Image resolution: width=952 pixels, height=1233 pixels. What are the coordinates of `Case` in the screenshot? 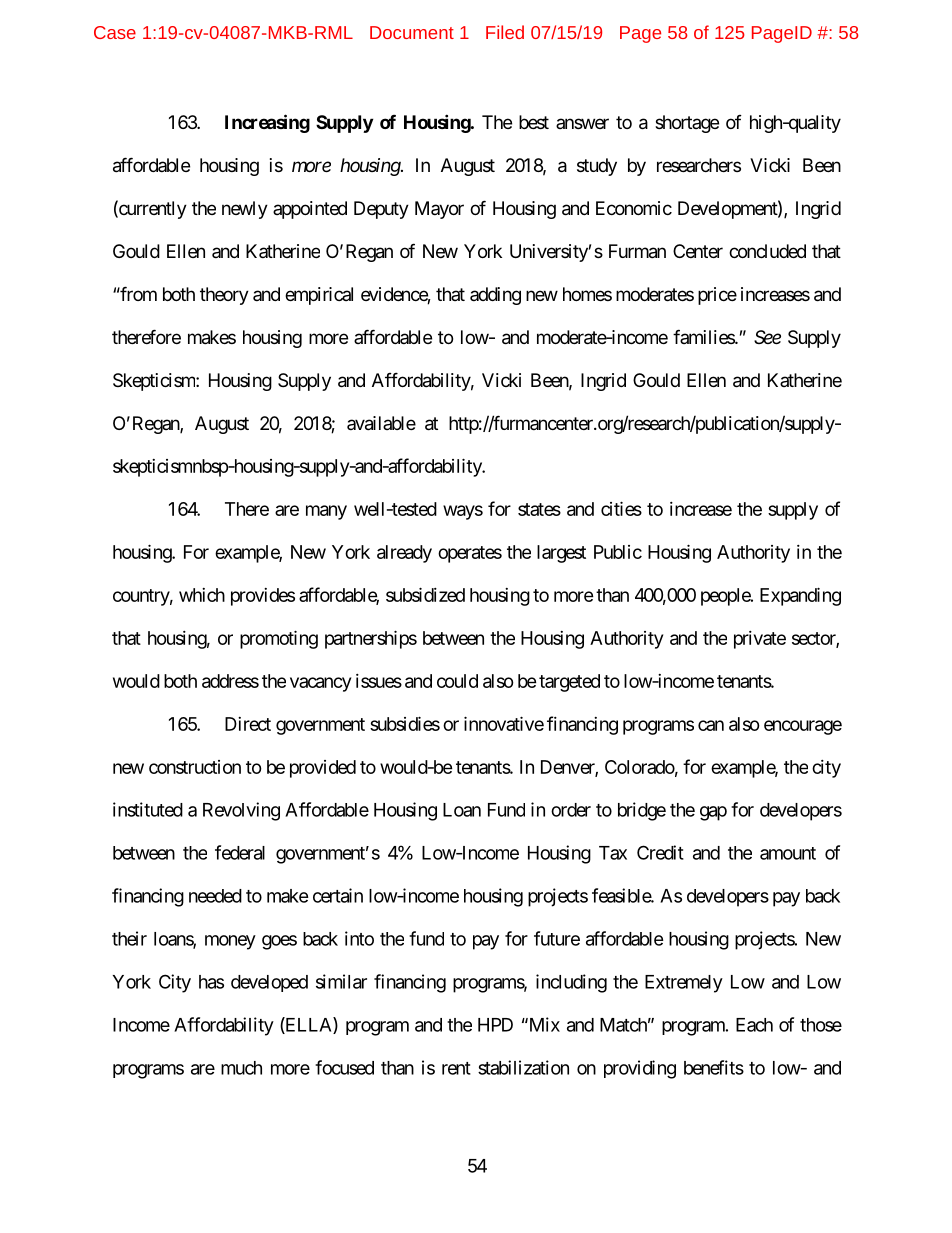 It's located at (115, 32).
